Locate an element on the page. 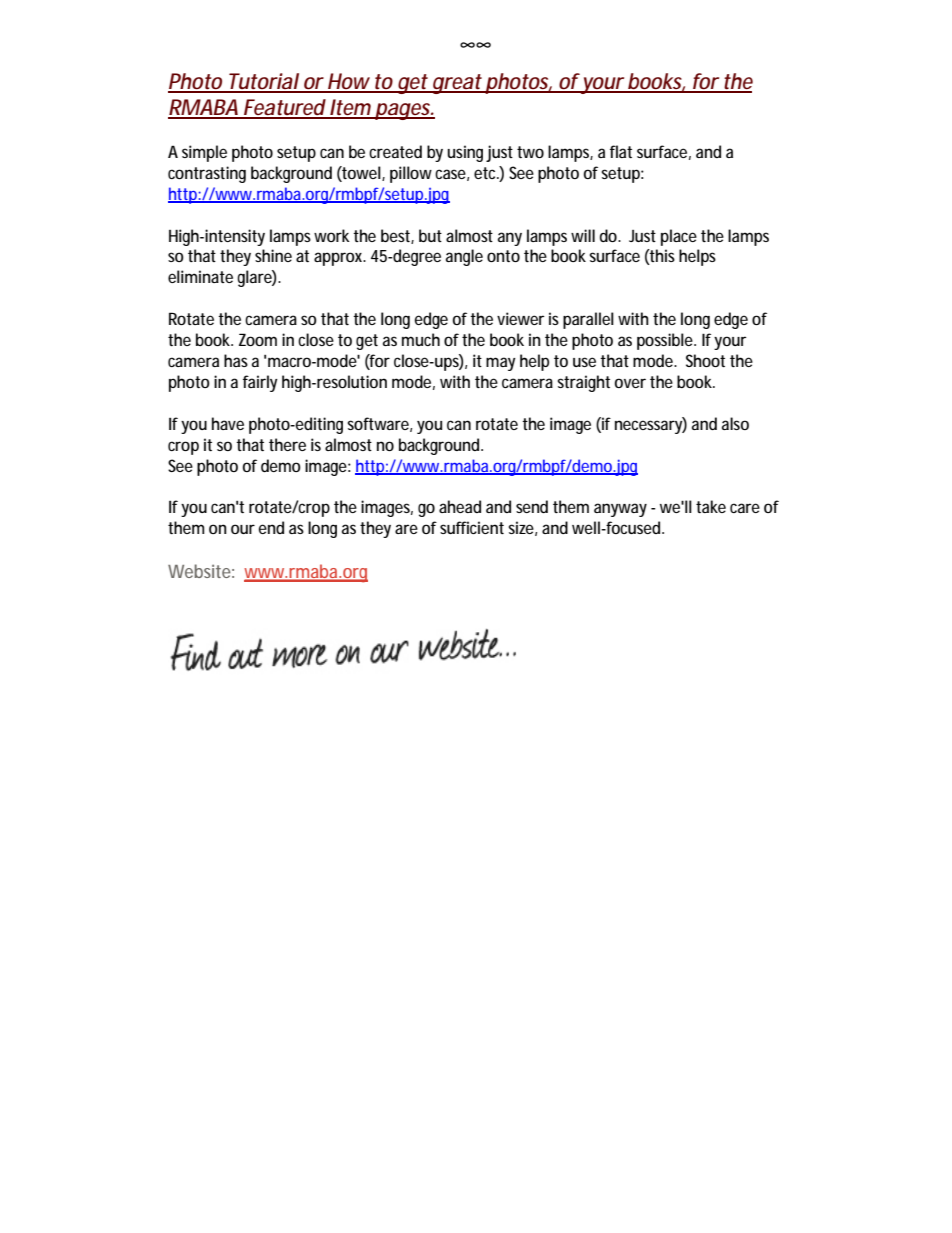 This document has height=1233, width=952. Item is located at coordinates (350, 108).
